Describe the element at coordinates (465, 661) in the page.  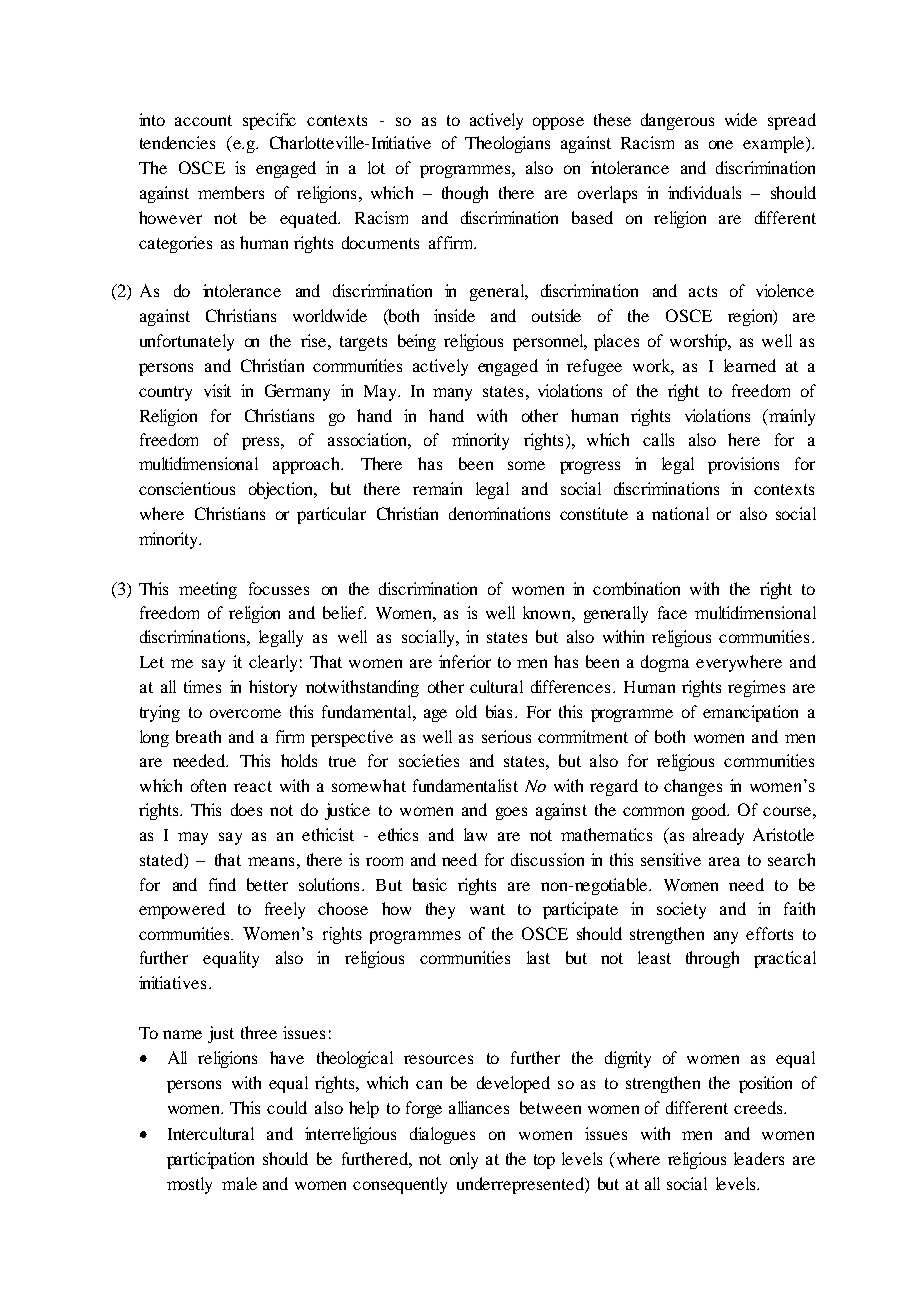
I see `inferior` at that location.
